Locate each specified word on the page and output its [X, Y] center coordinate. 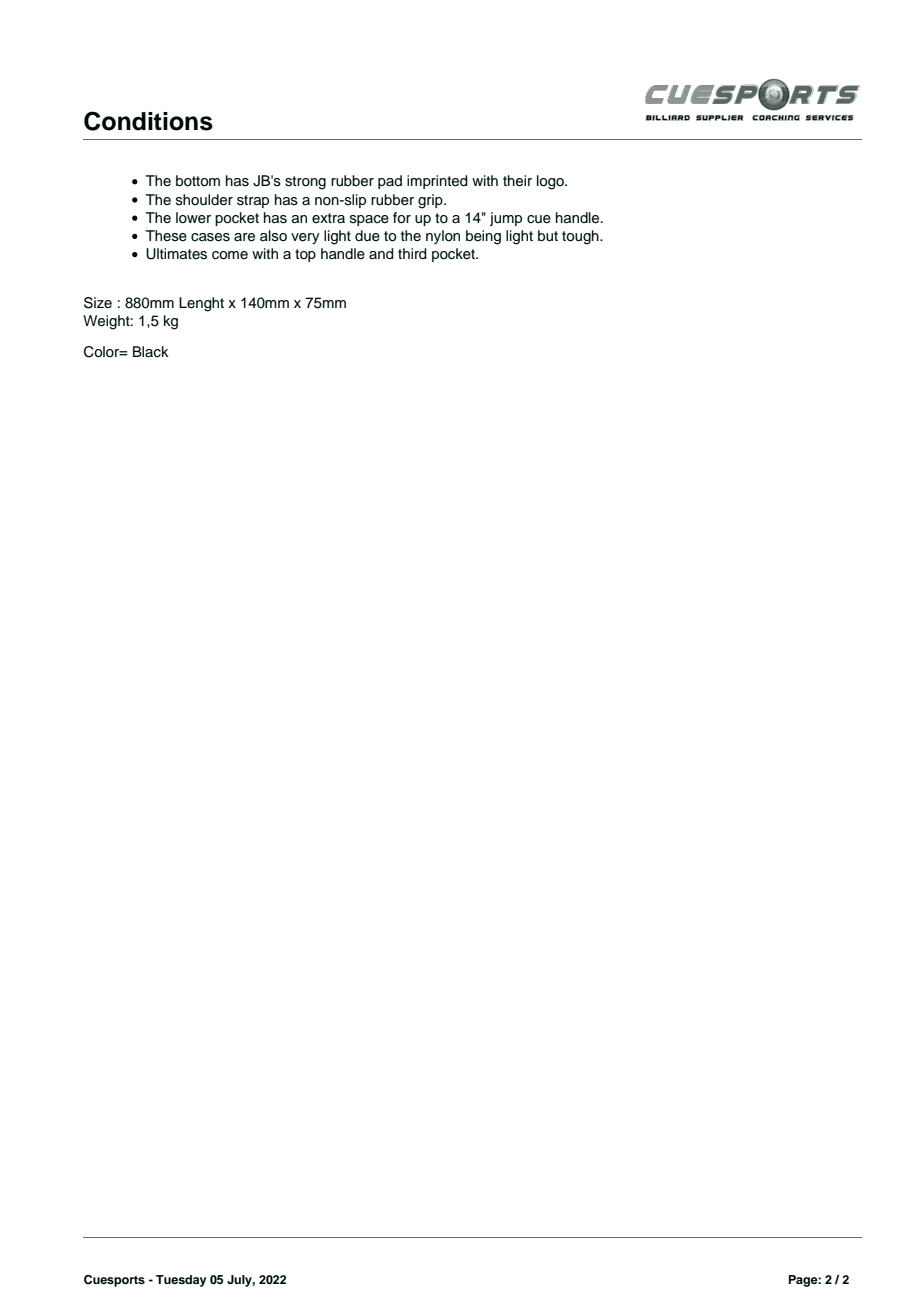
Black [151, 352]
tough [581, 237]
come [230, 255]
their [517, 181]
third [412, 254]
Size [98, 303]
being [483, 237]
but [548, 236]
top [305, 255]
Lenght [201, 304]
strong [305, 183]
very [305, 238]
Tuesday [181, 1281]
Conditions [148, 121]
